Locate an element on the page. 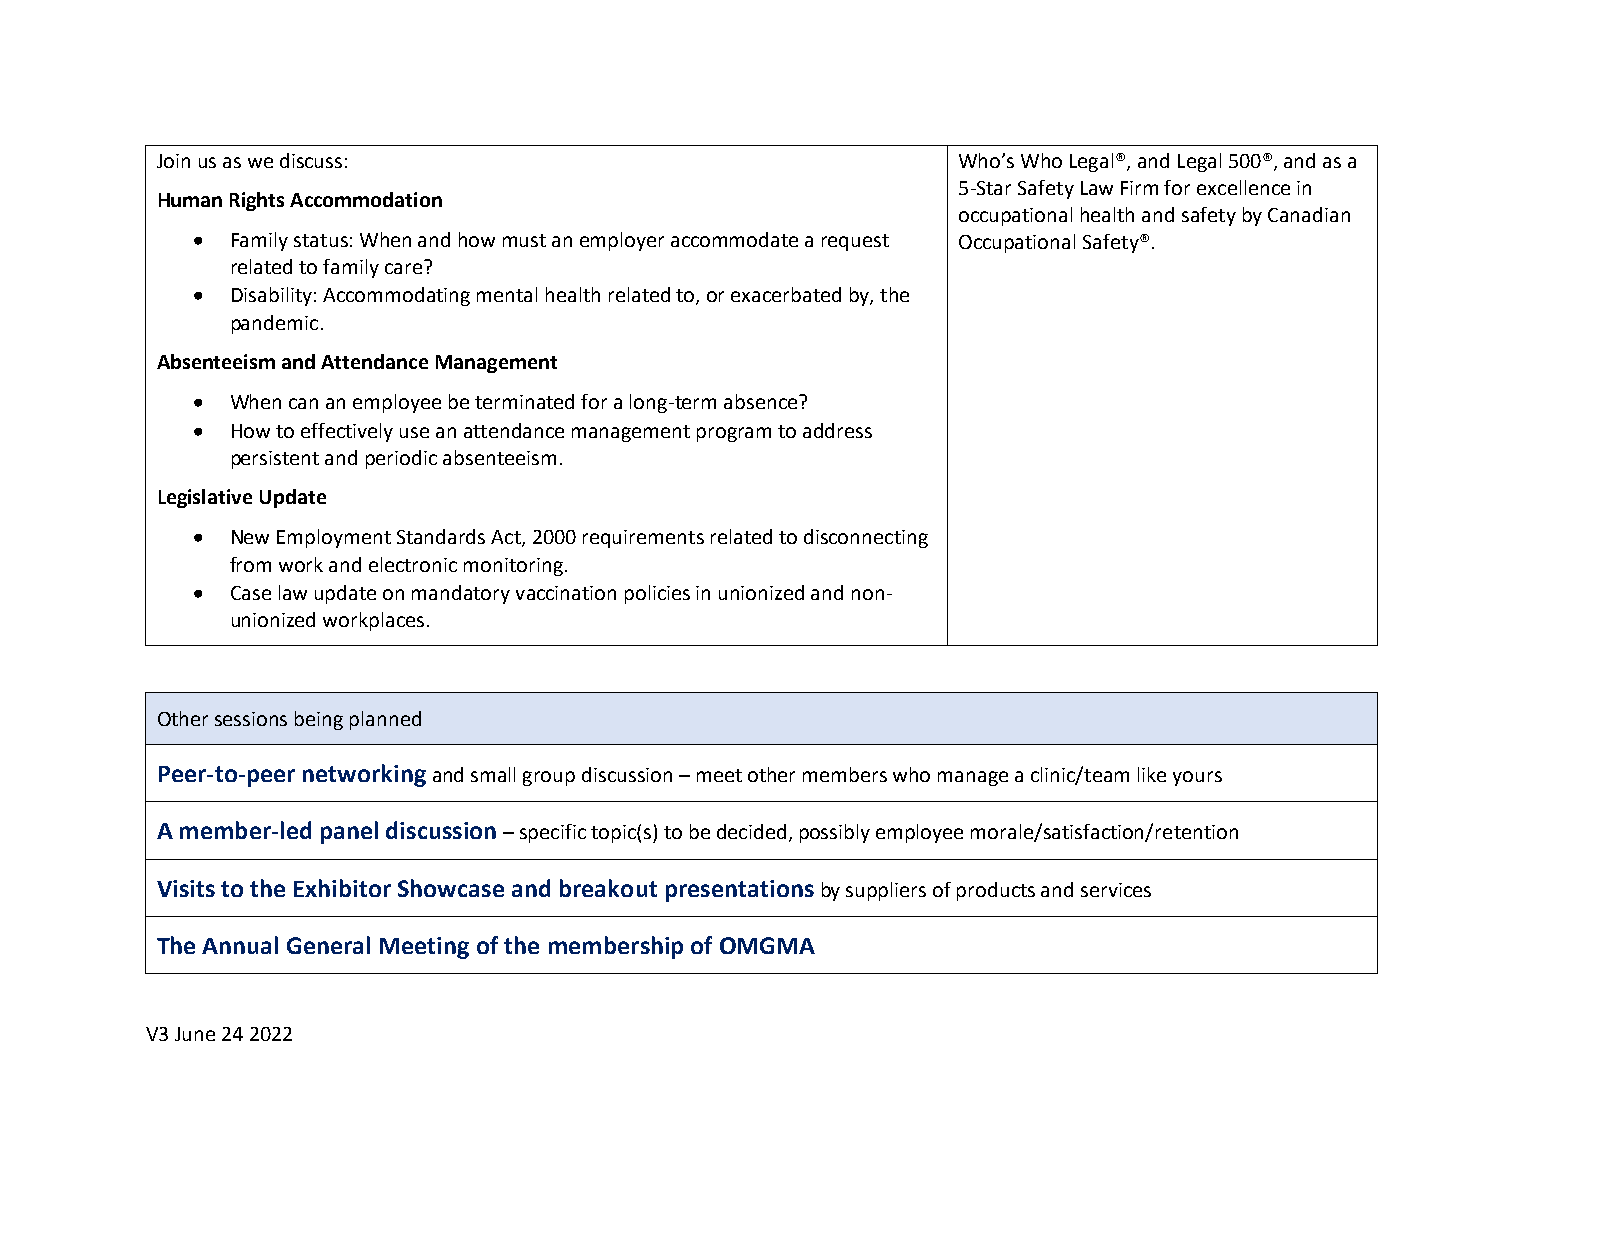 The width and height of the image is (1600, 1236). policies is located at coordinates (657, 594).
